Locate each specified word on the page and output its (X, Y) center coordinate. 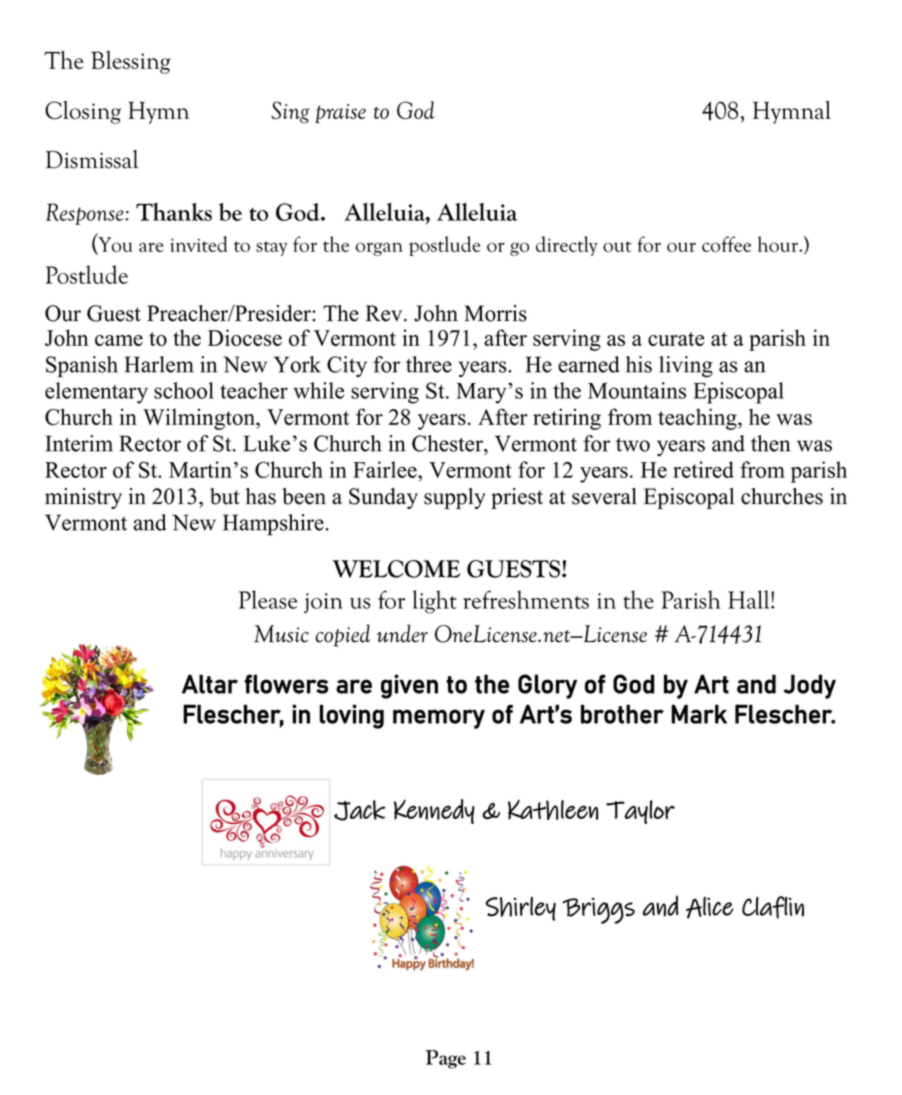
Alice (709, 908)
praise (340, 113)
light (434, 602)
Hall (750, 599)
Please (268, 599)
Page (445, 1059)
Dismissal (92, 159)
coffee (726, 244)
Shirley (520, 909)
